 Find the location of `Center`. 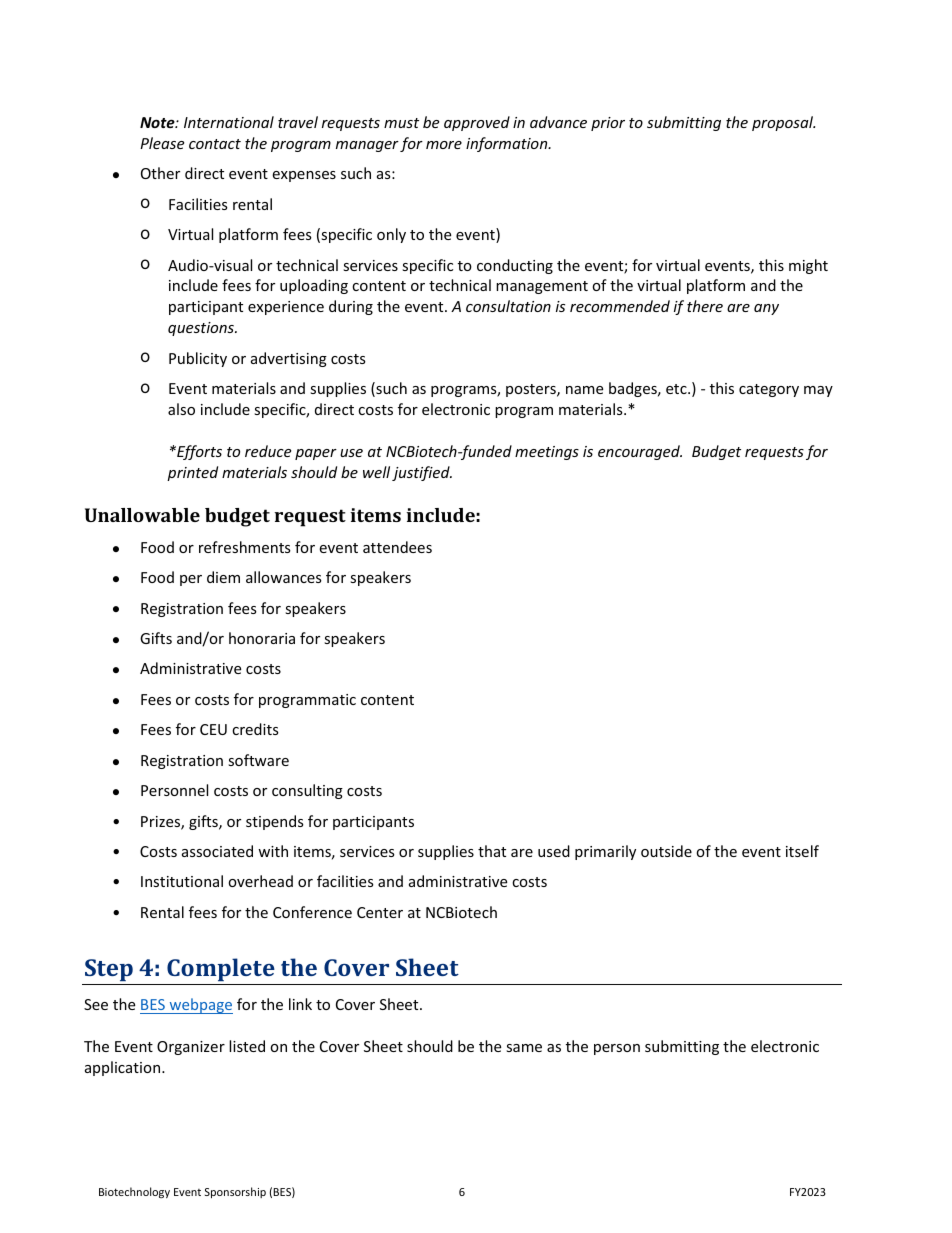

Center is located at coordinates (380, 912).
